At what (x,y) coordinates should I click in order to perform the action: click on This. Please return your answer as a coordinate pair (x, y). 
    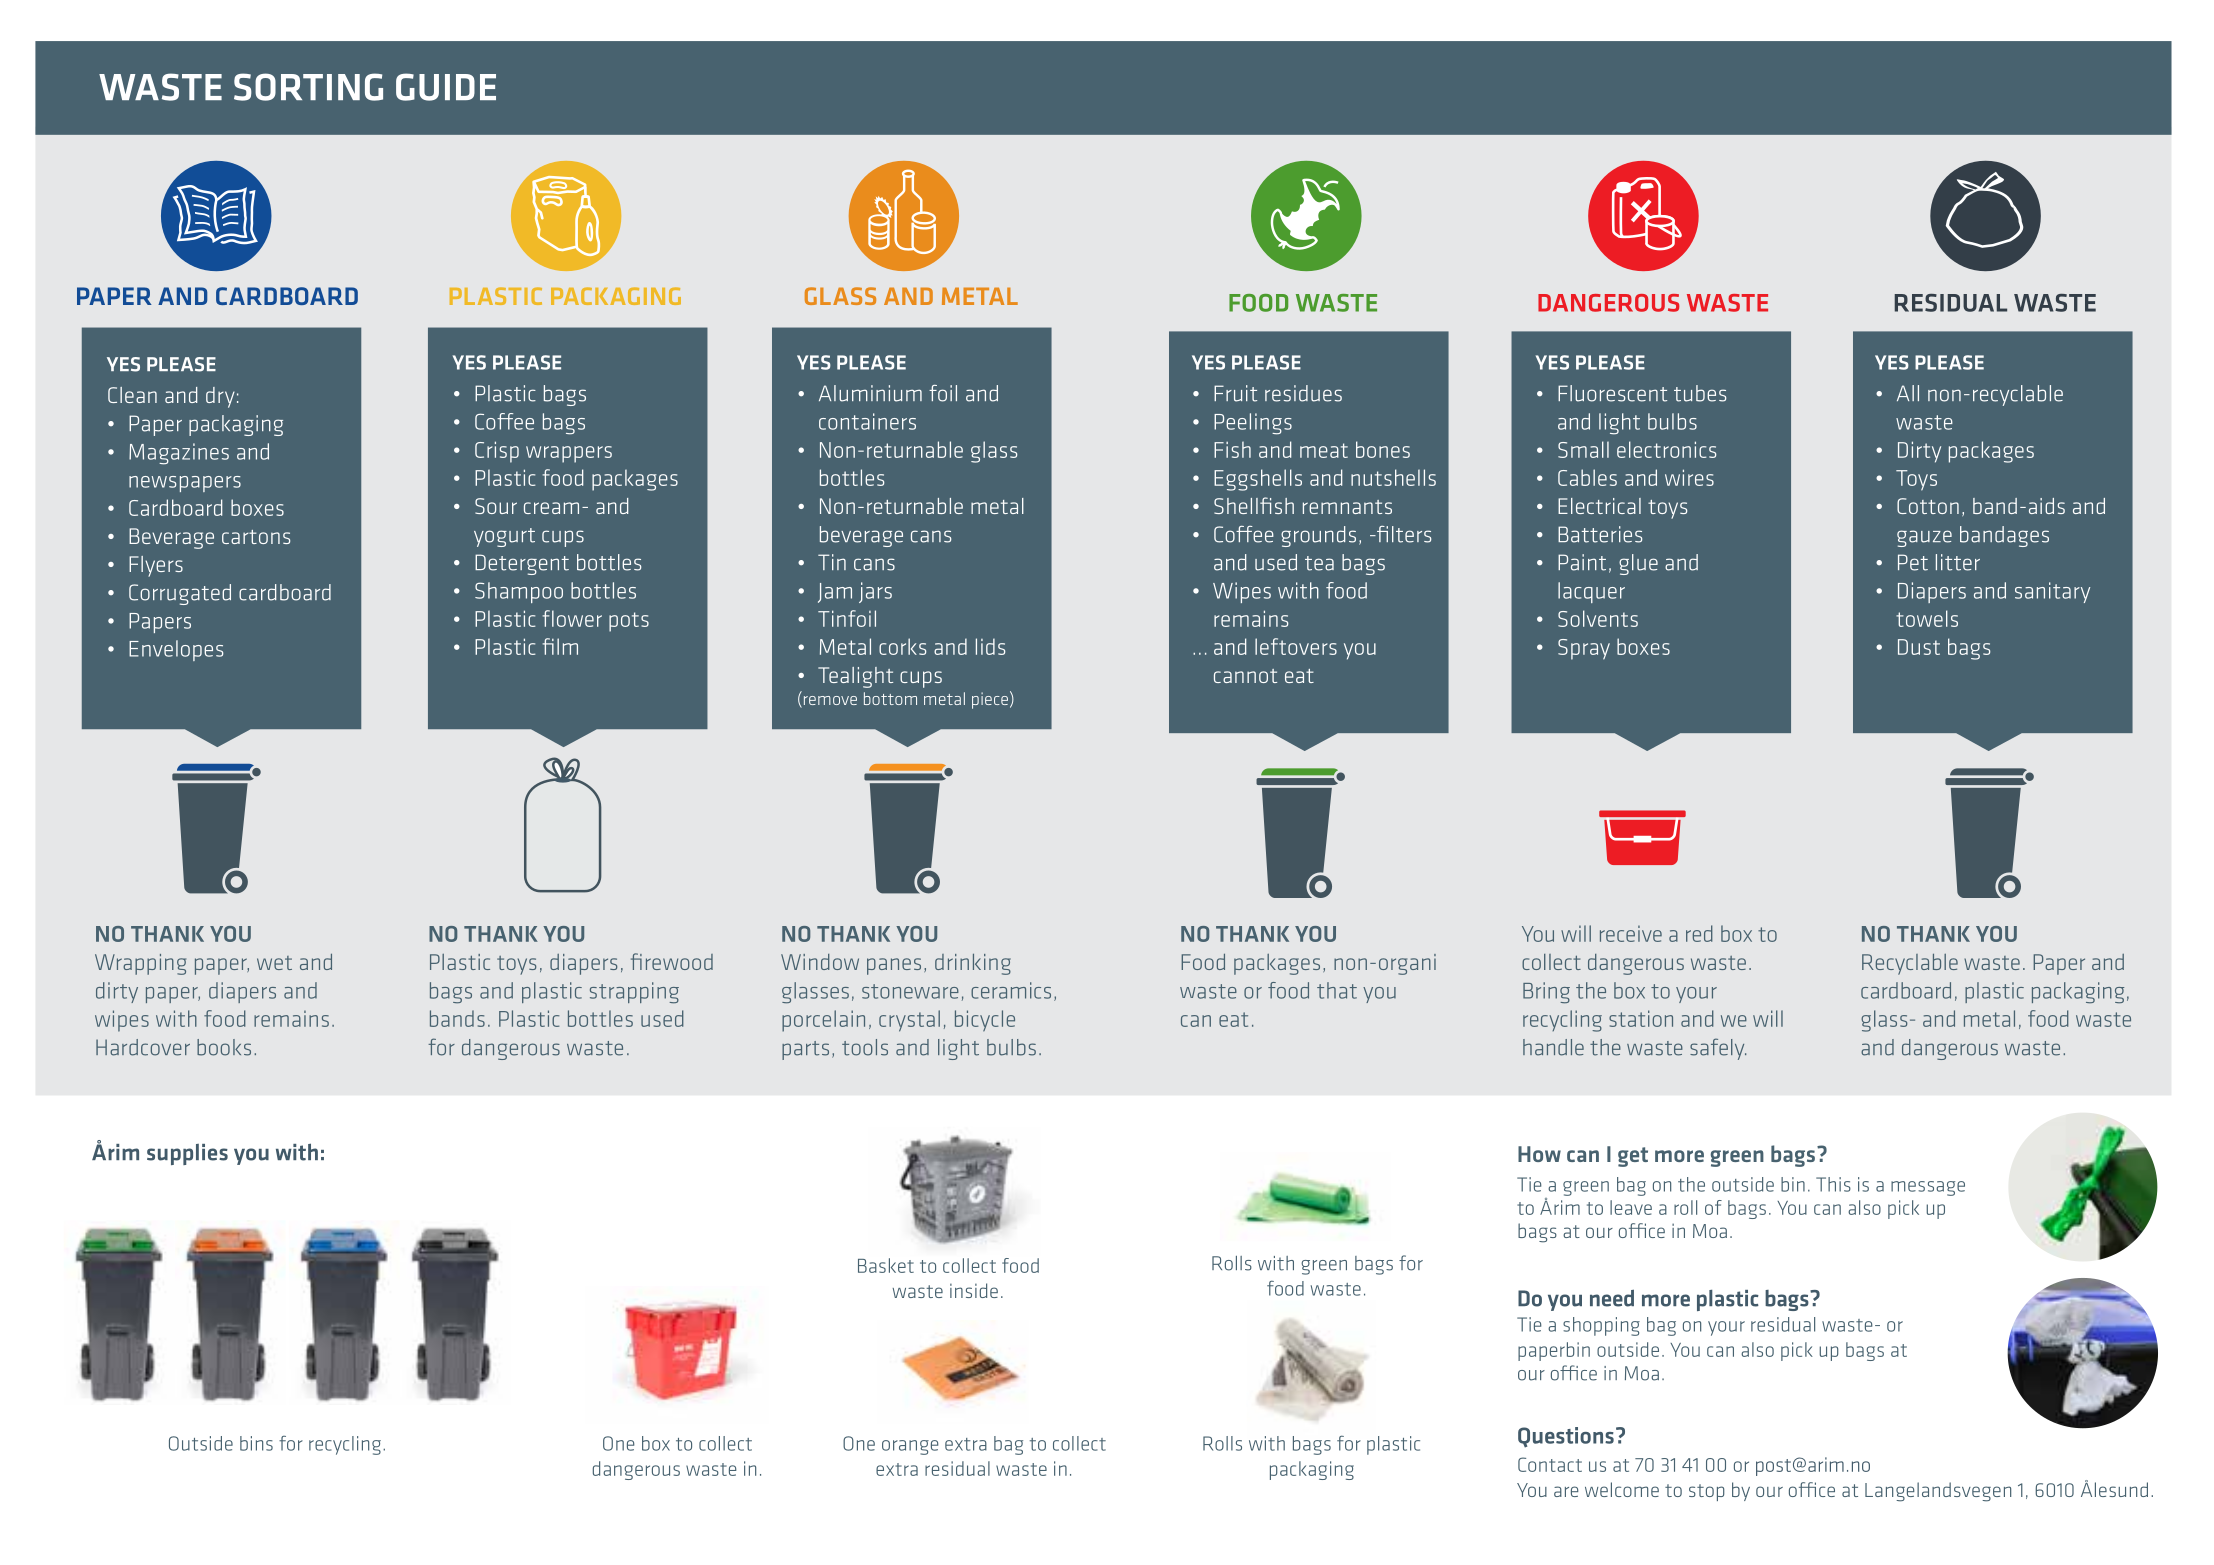
    Looking at the image, I should click on (1833, 1184).
